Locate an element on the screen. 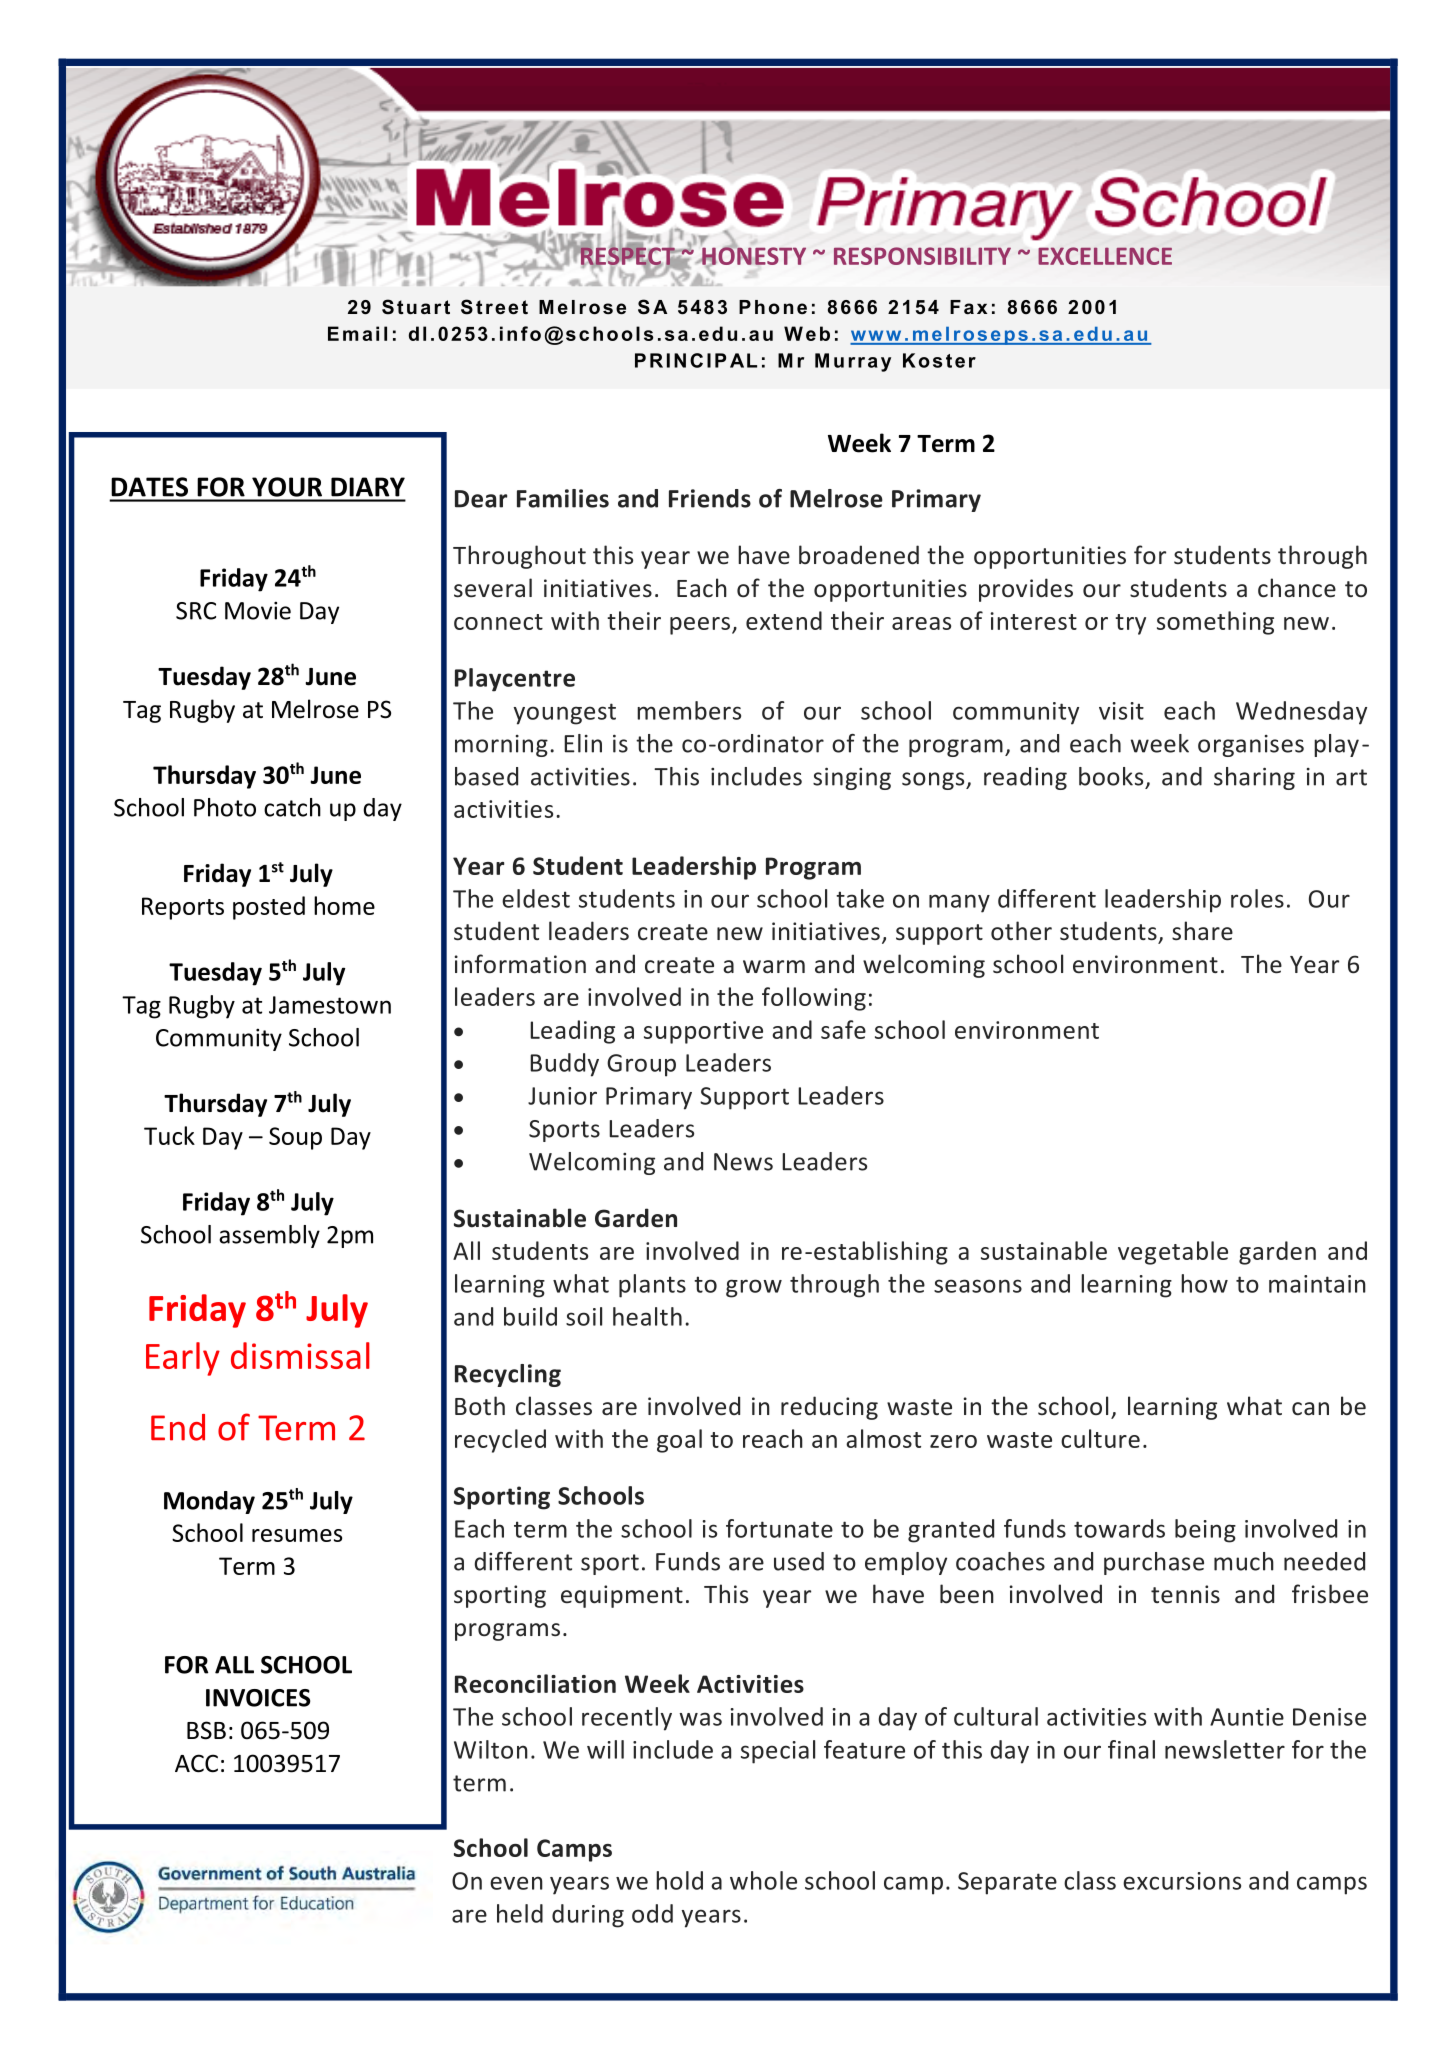 Image resolution: width=1456 pixels, height=2059 pixels. ACC is located at coordinates (196, 1763).
